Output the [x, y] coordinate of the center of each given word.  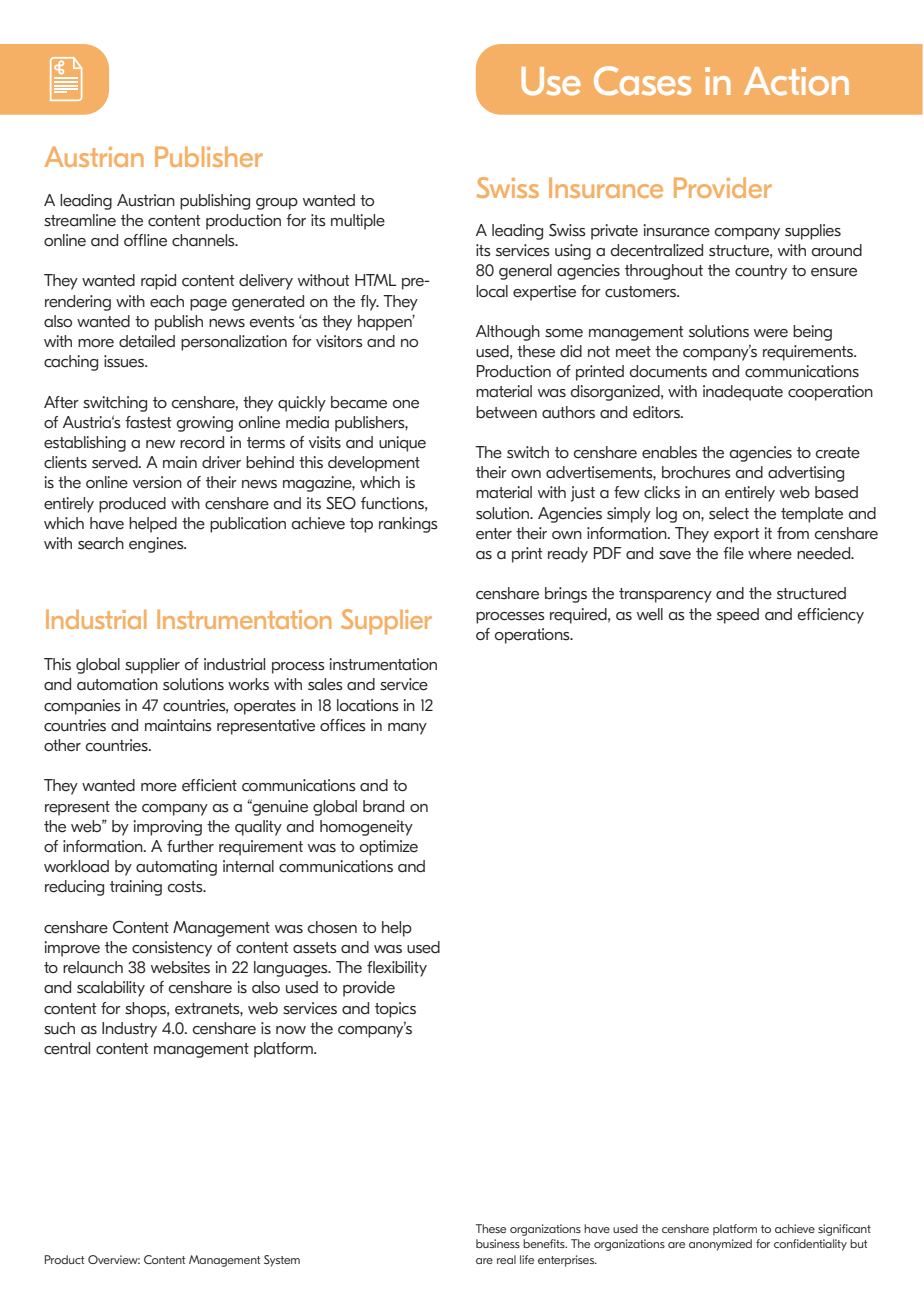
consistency [172, 949]
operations [533, 636]
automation [117, 684]
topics [395, 1010]
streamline [80, 220]
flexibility [397, 969]
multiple [358, 222]
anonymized [720, 1245]
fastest [148, 422]
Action [796, 81]
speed [738, 616]
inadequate [743, 393]
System [282, 1261]
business [498, 1243]
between [506, 412]
